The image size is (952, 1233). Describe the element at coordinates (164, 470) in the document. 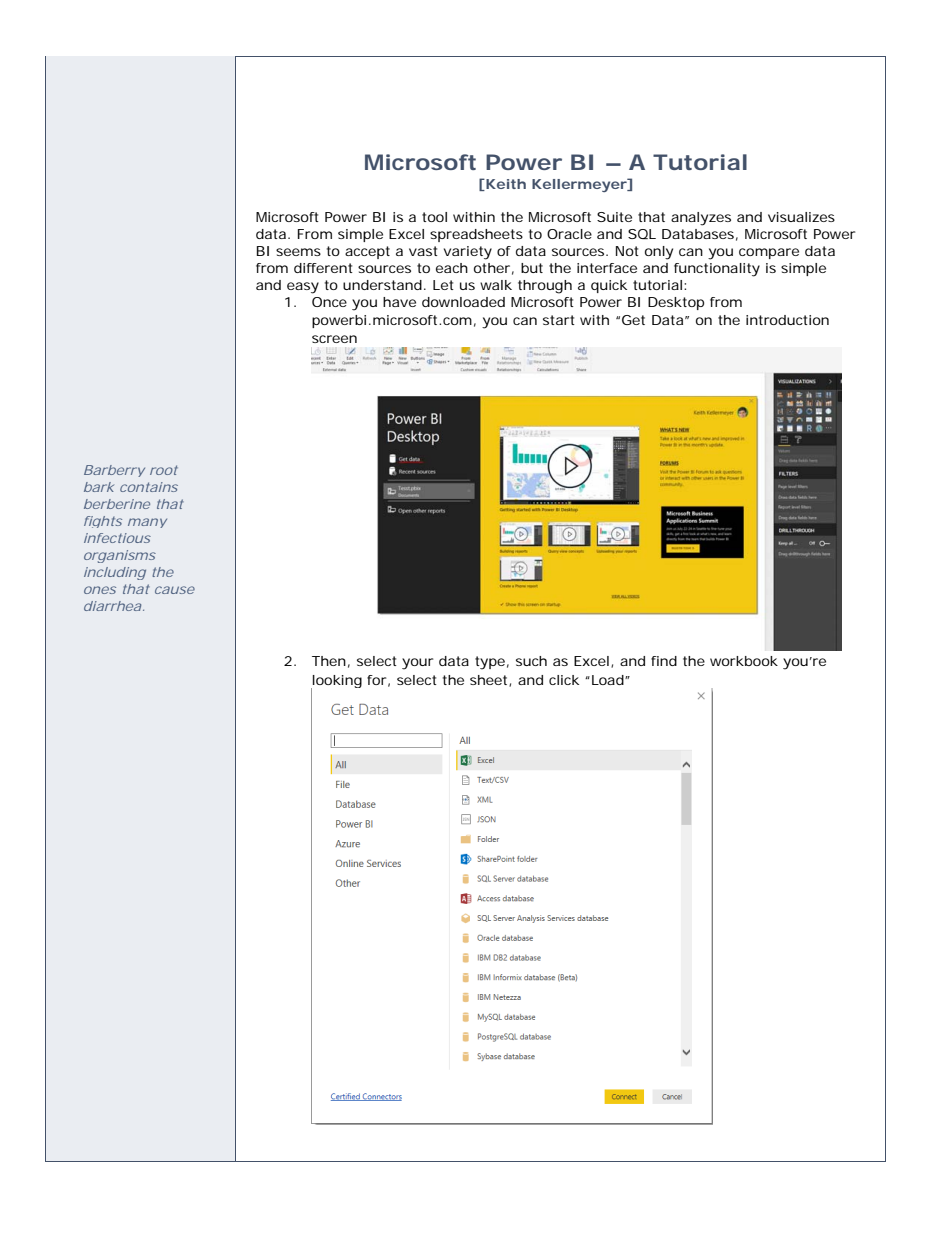

I see `root` at that location.
